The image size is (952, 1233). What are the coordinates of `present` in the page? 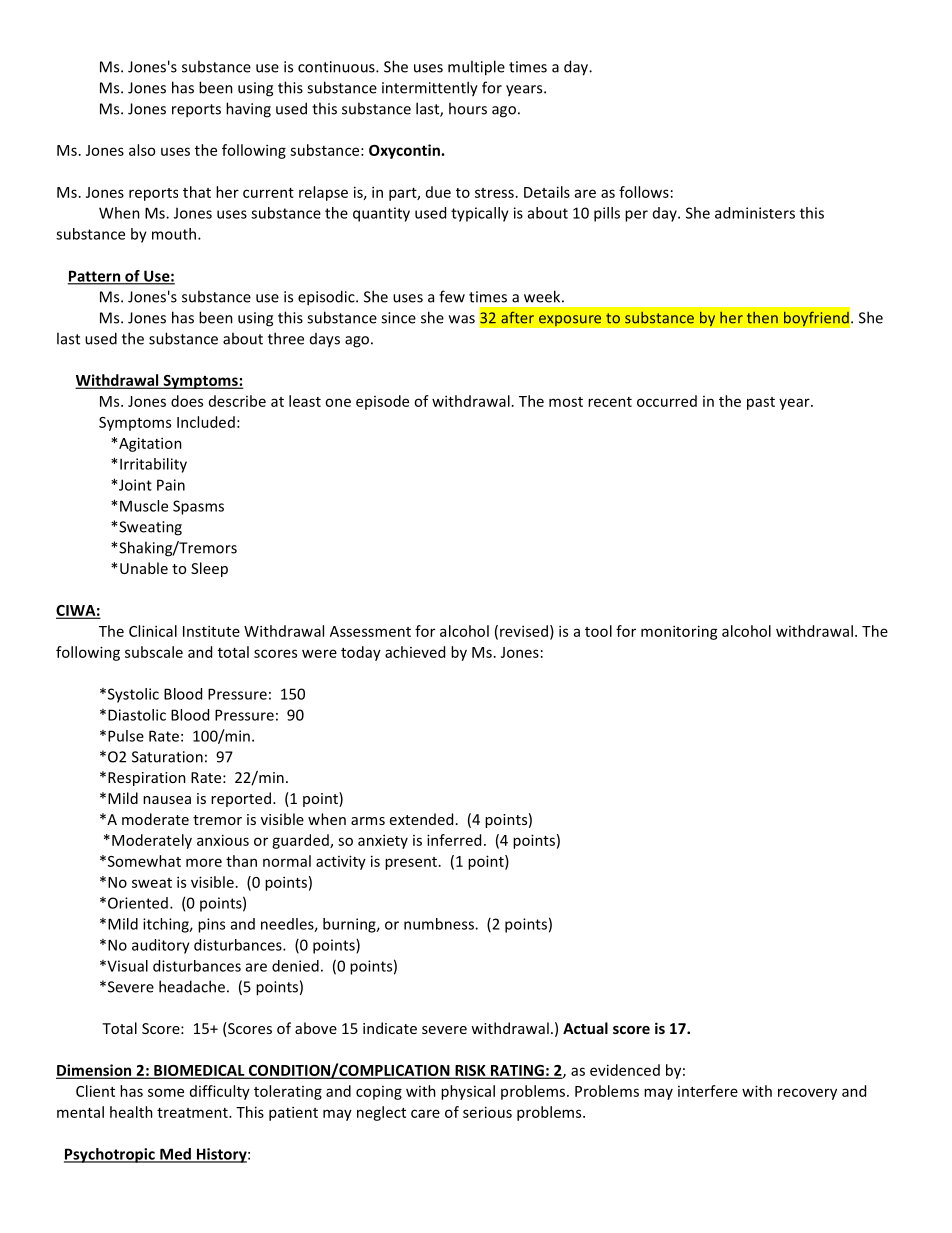 It's located at (411, 863).
